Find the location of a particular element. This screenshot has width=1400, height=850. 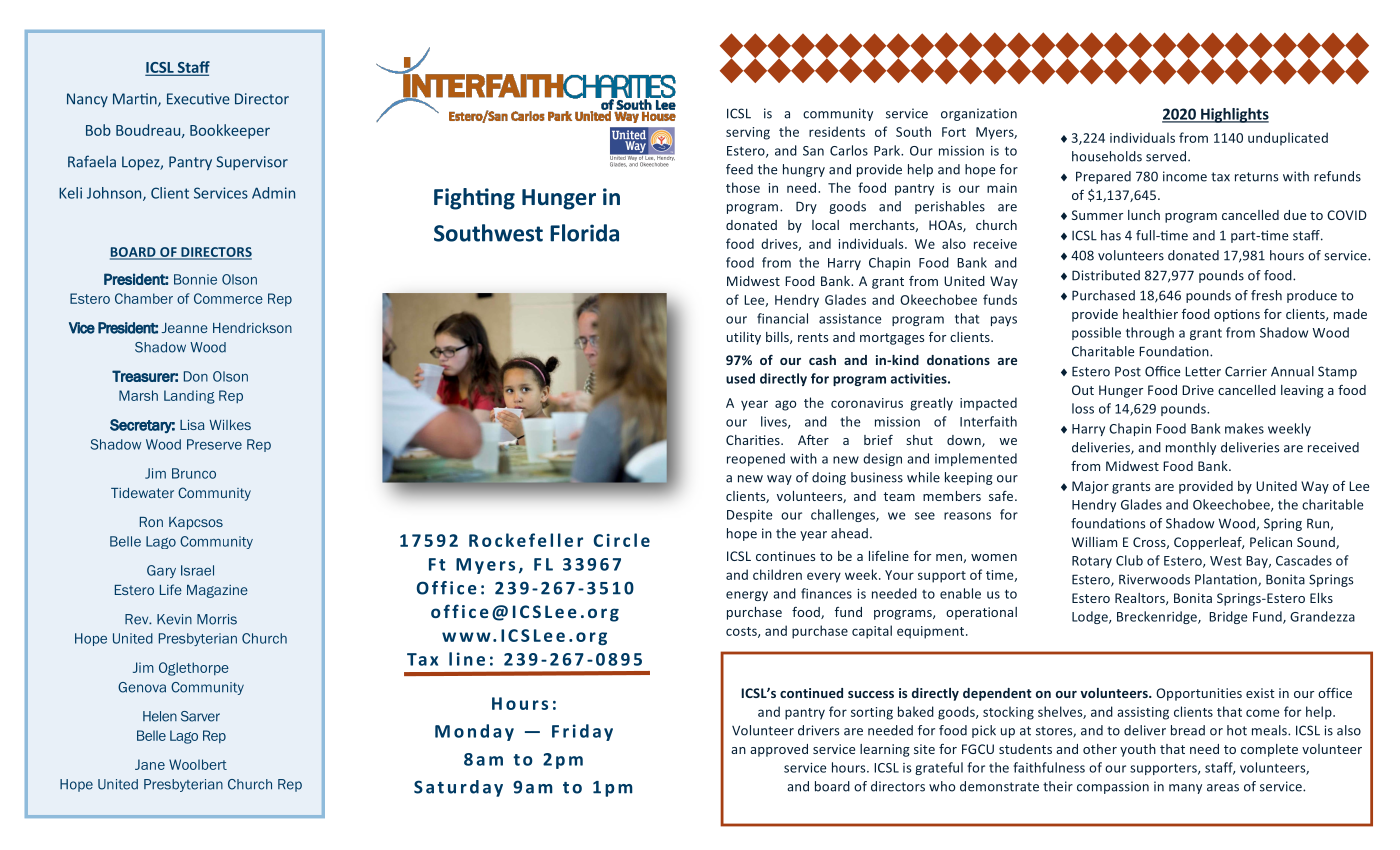

fresh is located at coordinates (1266, 295).
